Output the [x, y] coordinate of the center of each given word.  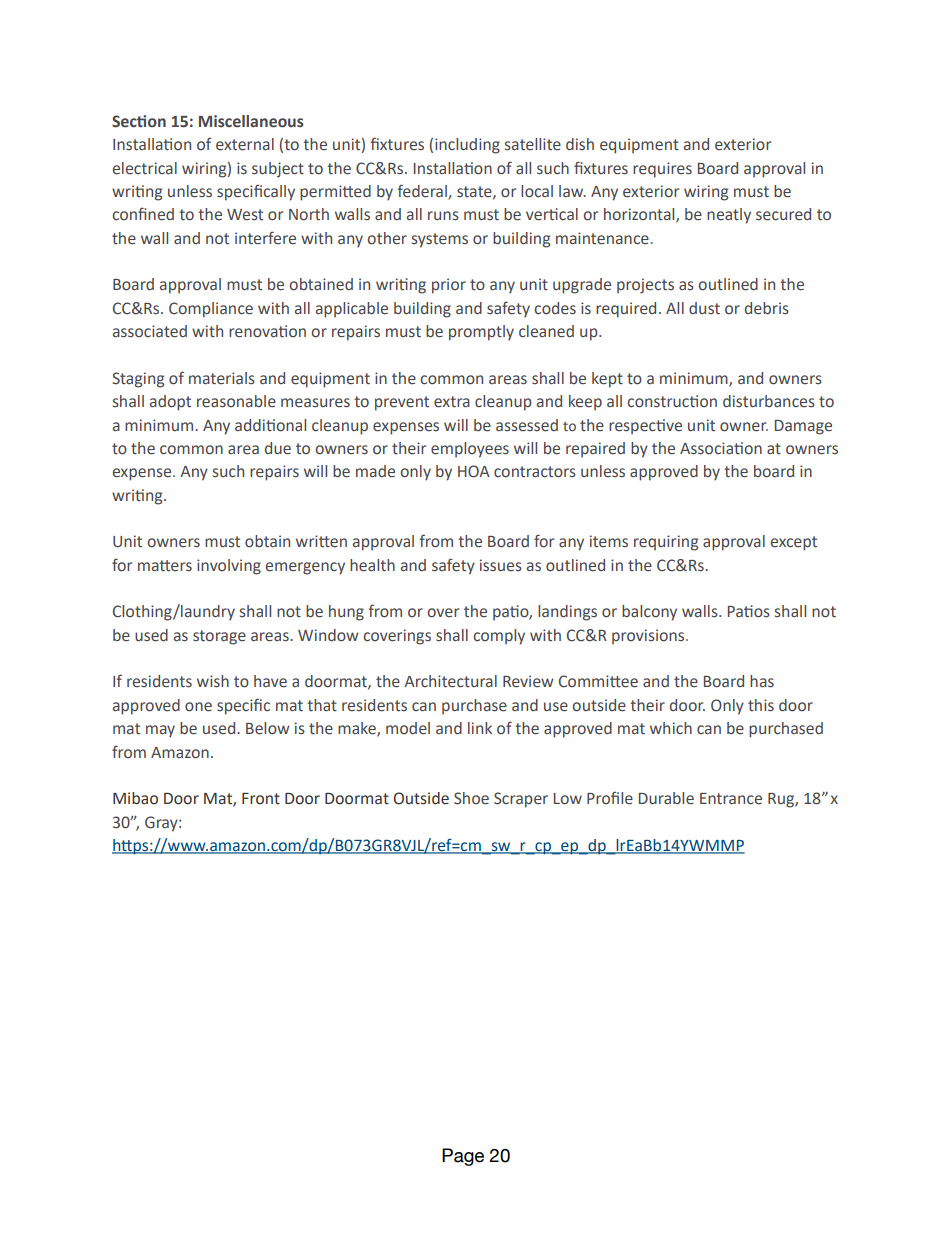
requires [662, 170]
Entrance [731, 799]
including [467, 146]
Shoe [471, 798]
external [245, 144]
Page [463, 1157]
